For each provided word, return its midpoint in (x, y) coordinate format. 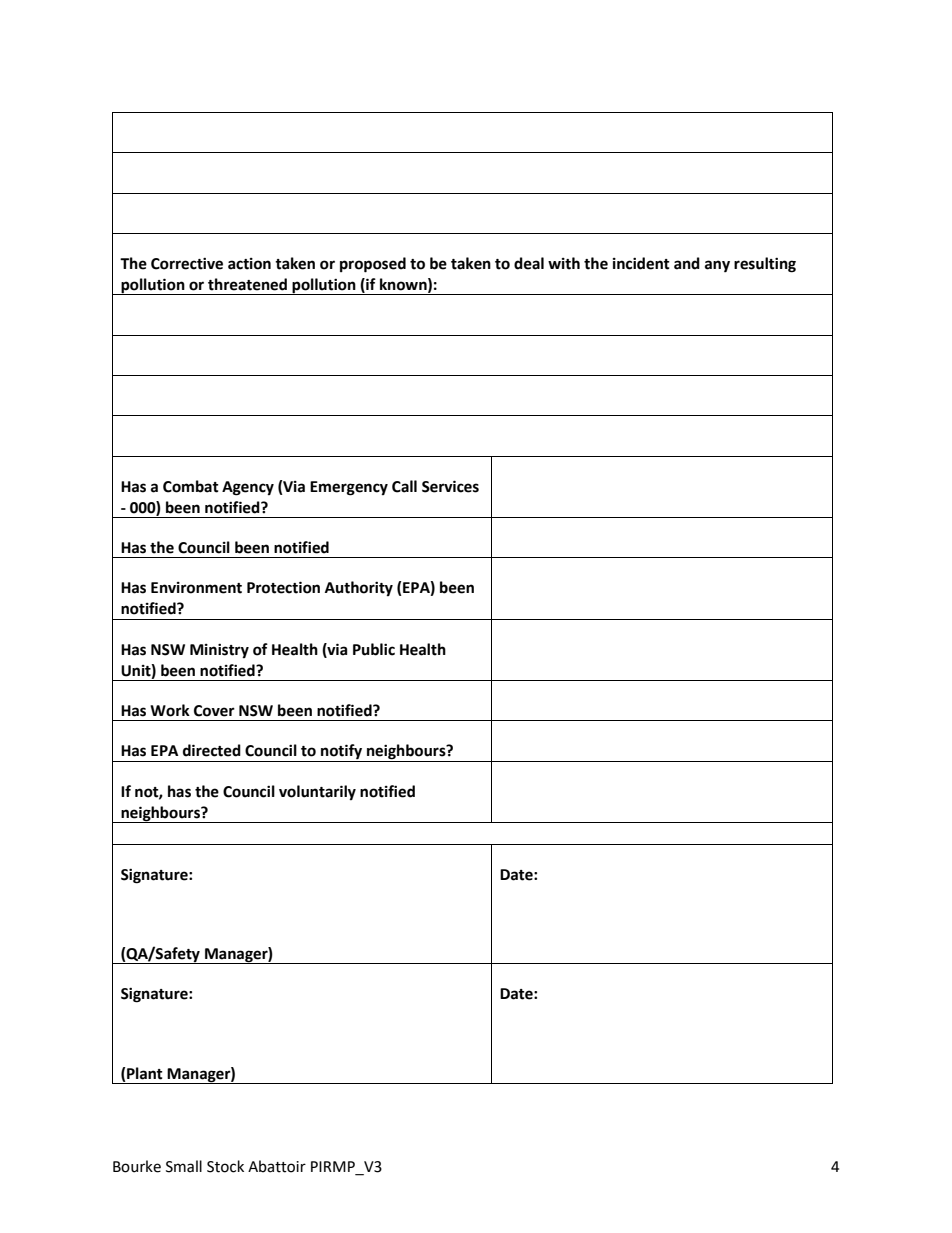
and (687, 263)
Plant (145, 1073)
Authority (359, 588)
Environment (196, 588)
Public (374, 649)
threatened (247, 284)
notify (342, 753)
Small (184, 1166)
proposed (373, 265)
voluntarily (317, 792)
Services (450, 486)
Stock (225, 1166)
